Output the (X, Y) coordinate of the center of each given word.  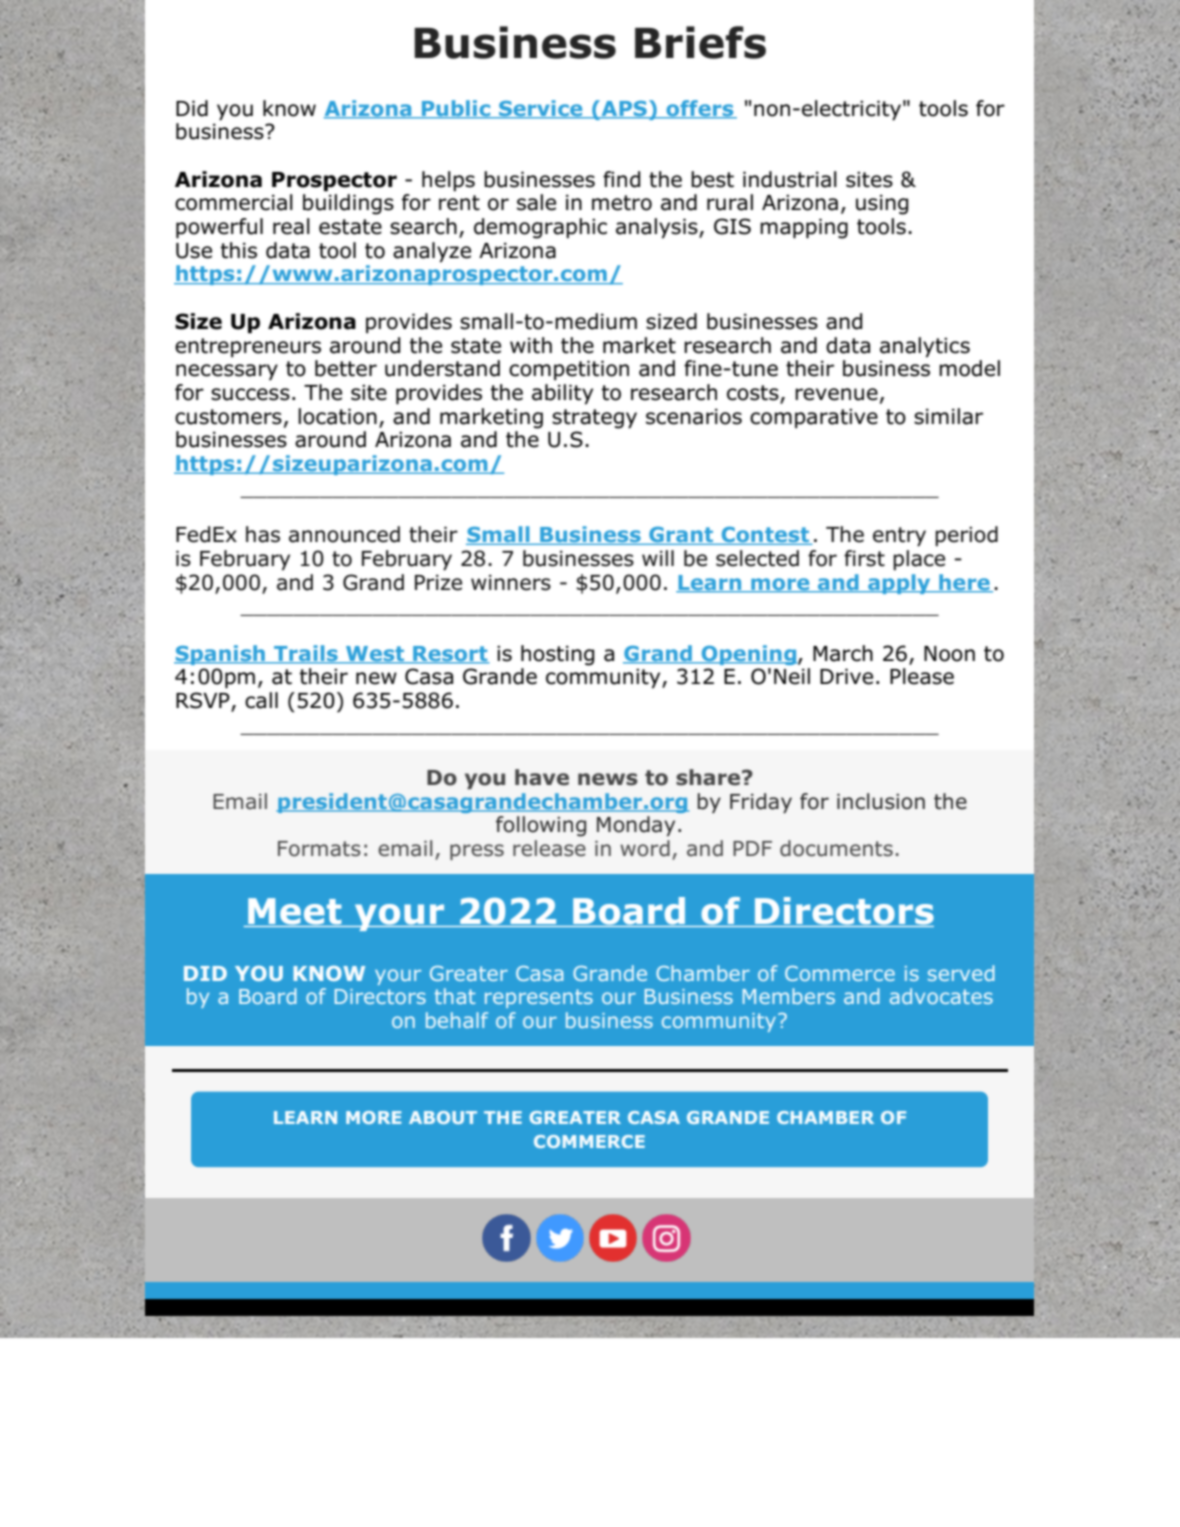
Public (456, 109)
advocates (941, 996)
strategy (594, 419)
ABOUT (443, 1117)
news (608, 779)
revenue (836, 394)
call (261, 700)
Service (541, 109)
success (250, 394)
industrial (790, 179)
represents (539, 998)
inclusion (881, 801)
